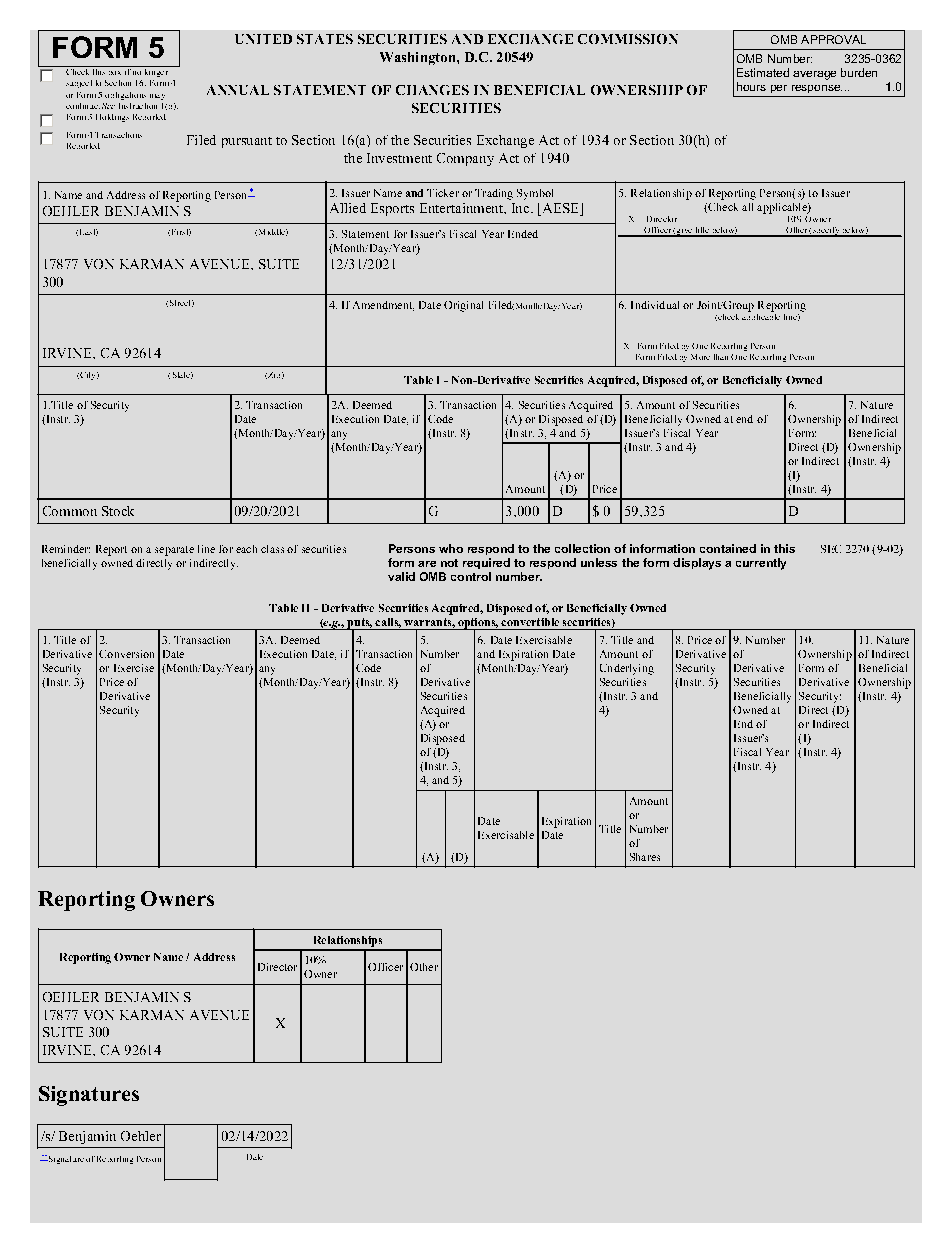 The image size is (952, 1233). What do you see at coordinates (134, 668) in the page?
I see `Exercise` at bounding box center [134, 668].
